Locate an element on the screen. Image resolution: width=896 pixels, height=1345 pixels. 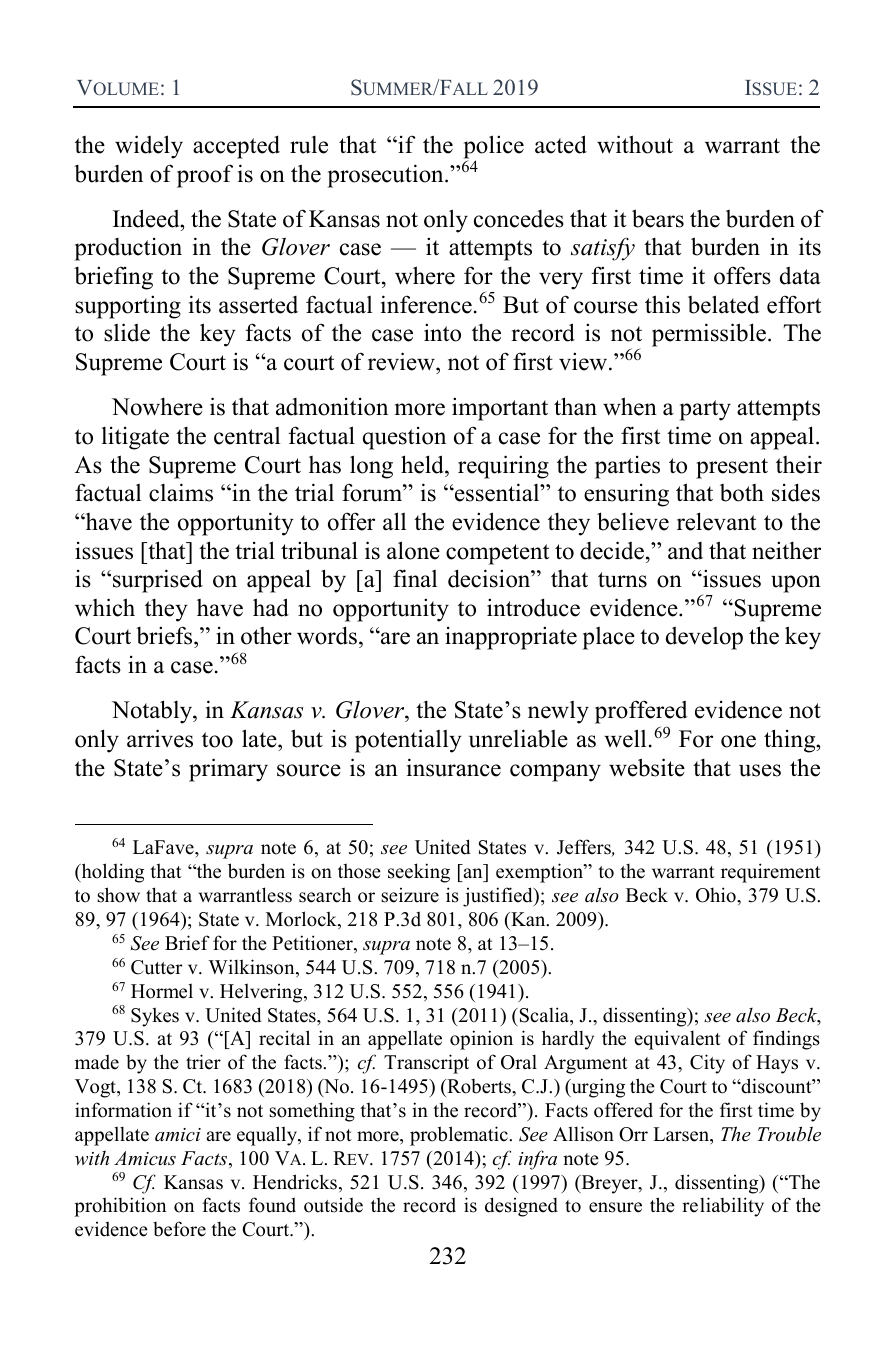
before is located at coordinates (179, 1229).
